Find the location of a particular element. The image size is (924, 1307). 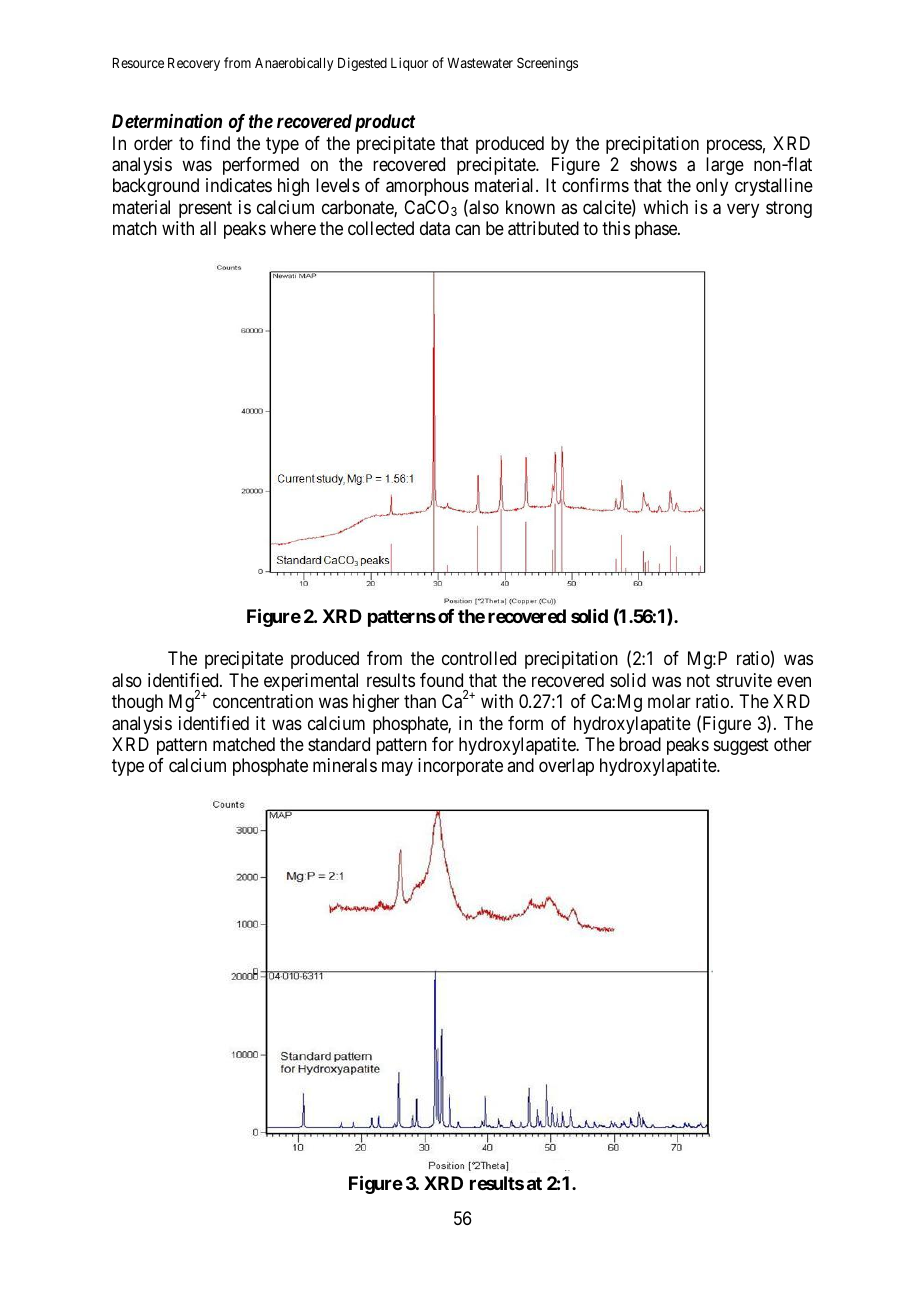

phase is located at coordinates (657, 230).
